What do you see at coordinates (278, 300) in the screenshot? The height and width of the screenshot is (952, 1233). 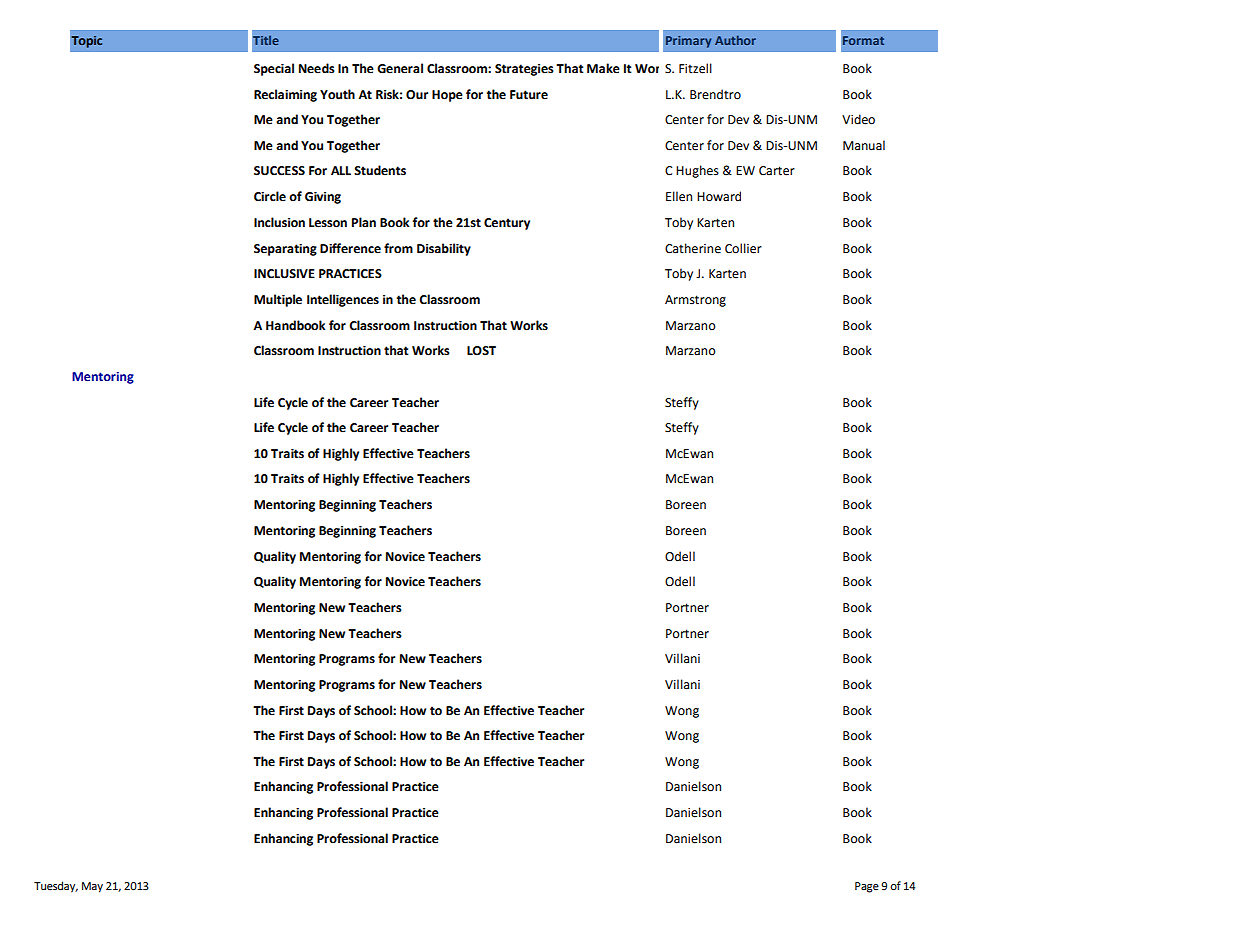 I see `Multiple` at bounding box center [278, 300].
